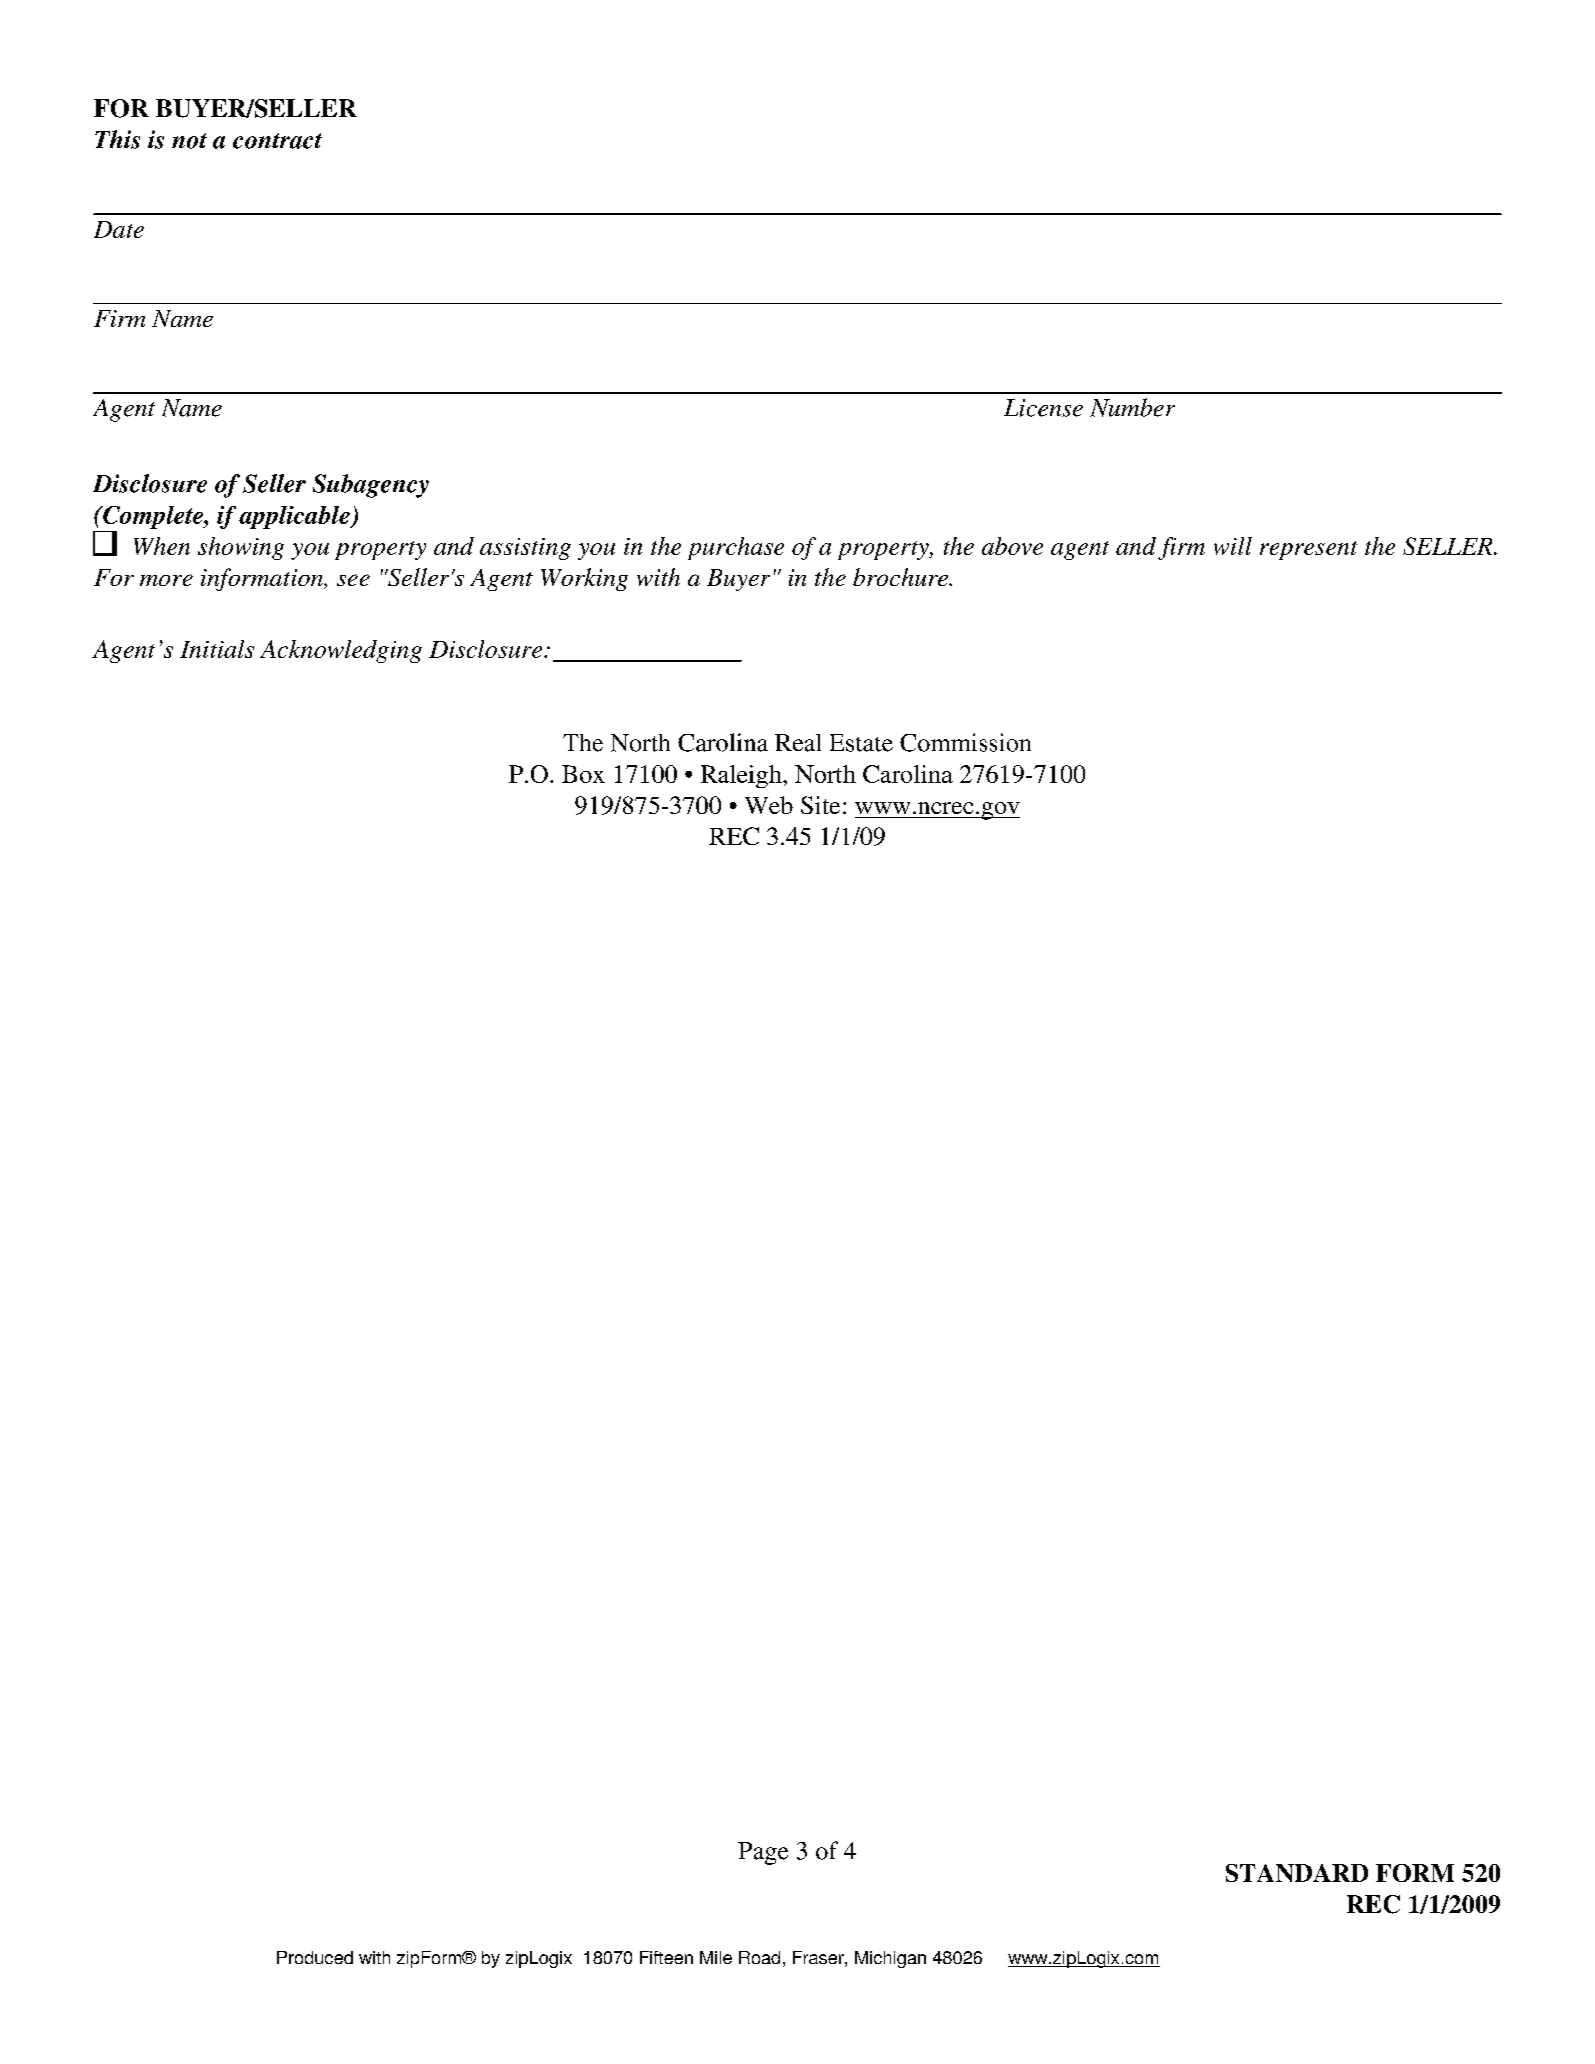  What do you see at coordinates (217, 649) in the document?
I see `Initials` at bounding box center [217, 649].
